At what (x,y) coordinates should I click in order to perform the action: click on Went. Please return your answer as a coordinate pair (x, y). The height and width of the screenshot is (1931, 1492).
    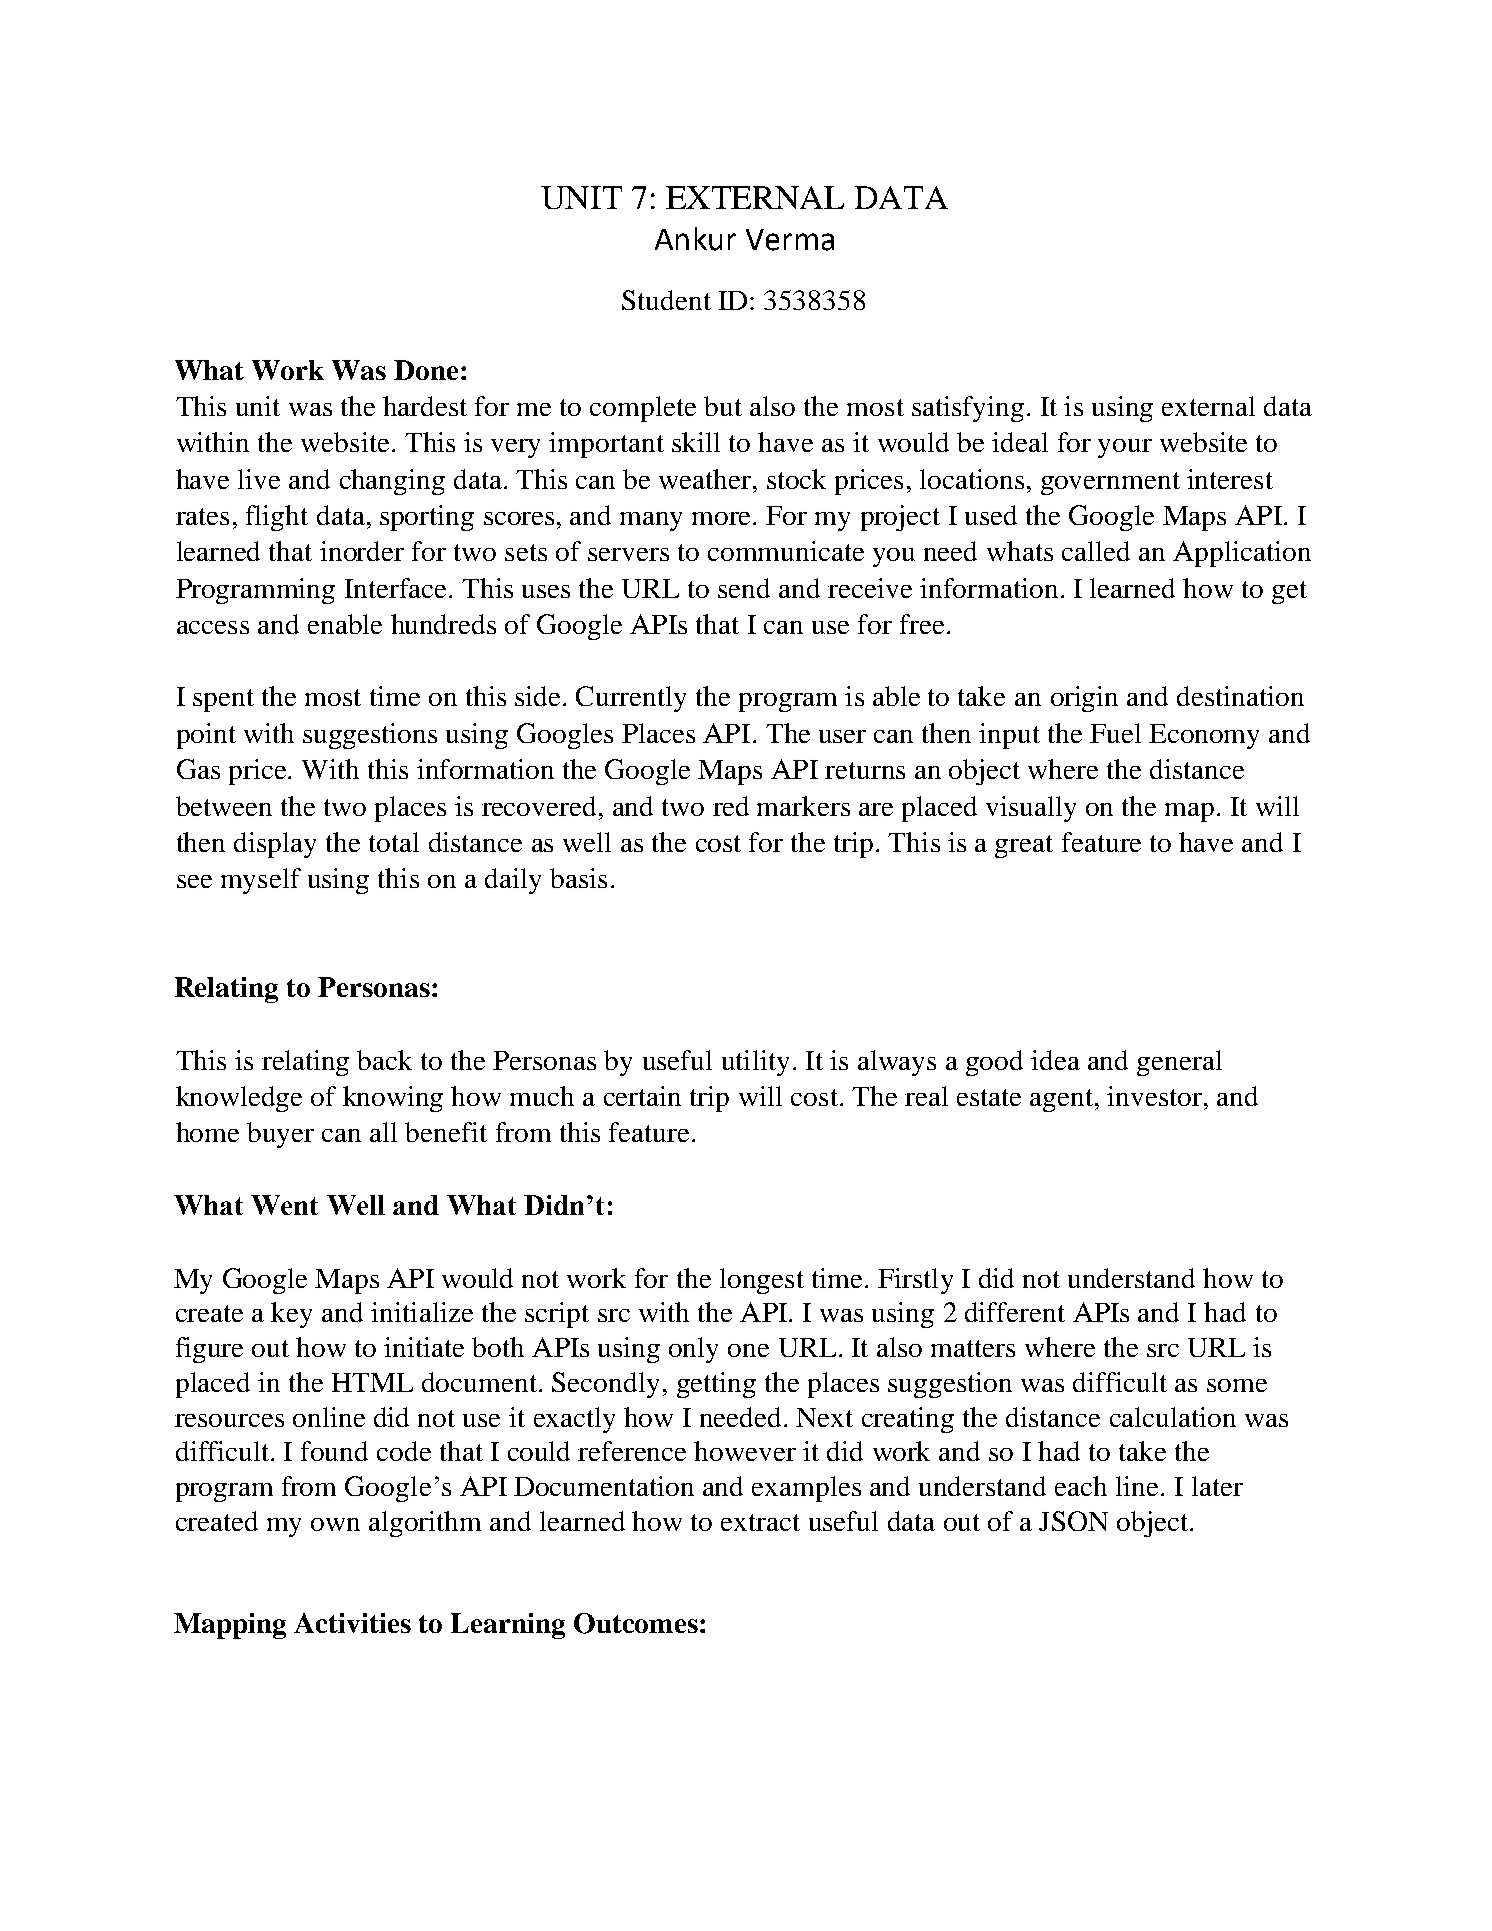
    Looking at the image, I should click on (284, 1205).
